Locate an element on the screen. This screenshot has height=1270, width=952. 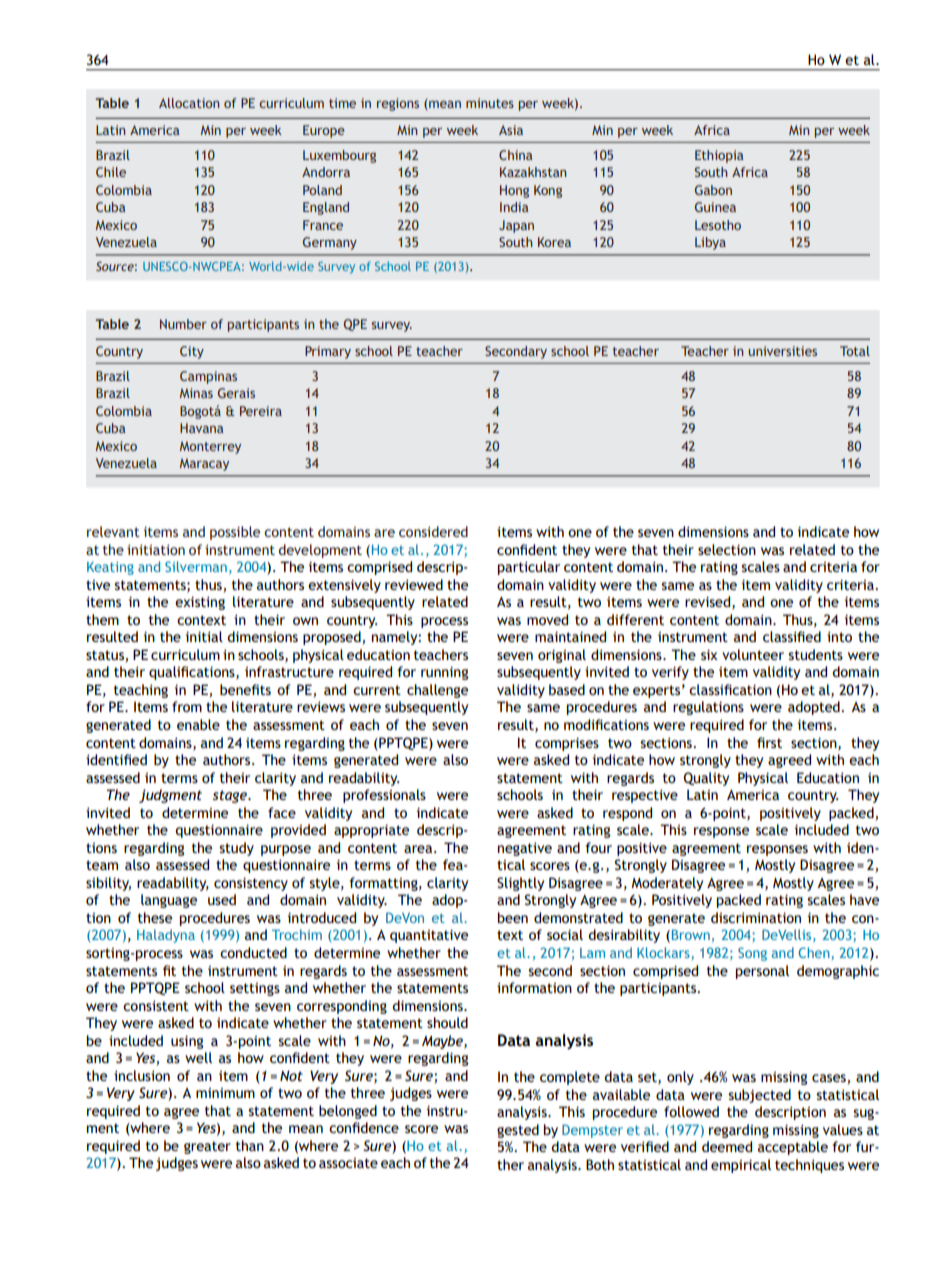
considered is located at coordinates (433, 531).
